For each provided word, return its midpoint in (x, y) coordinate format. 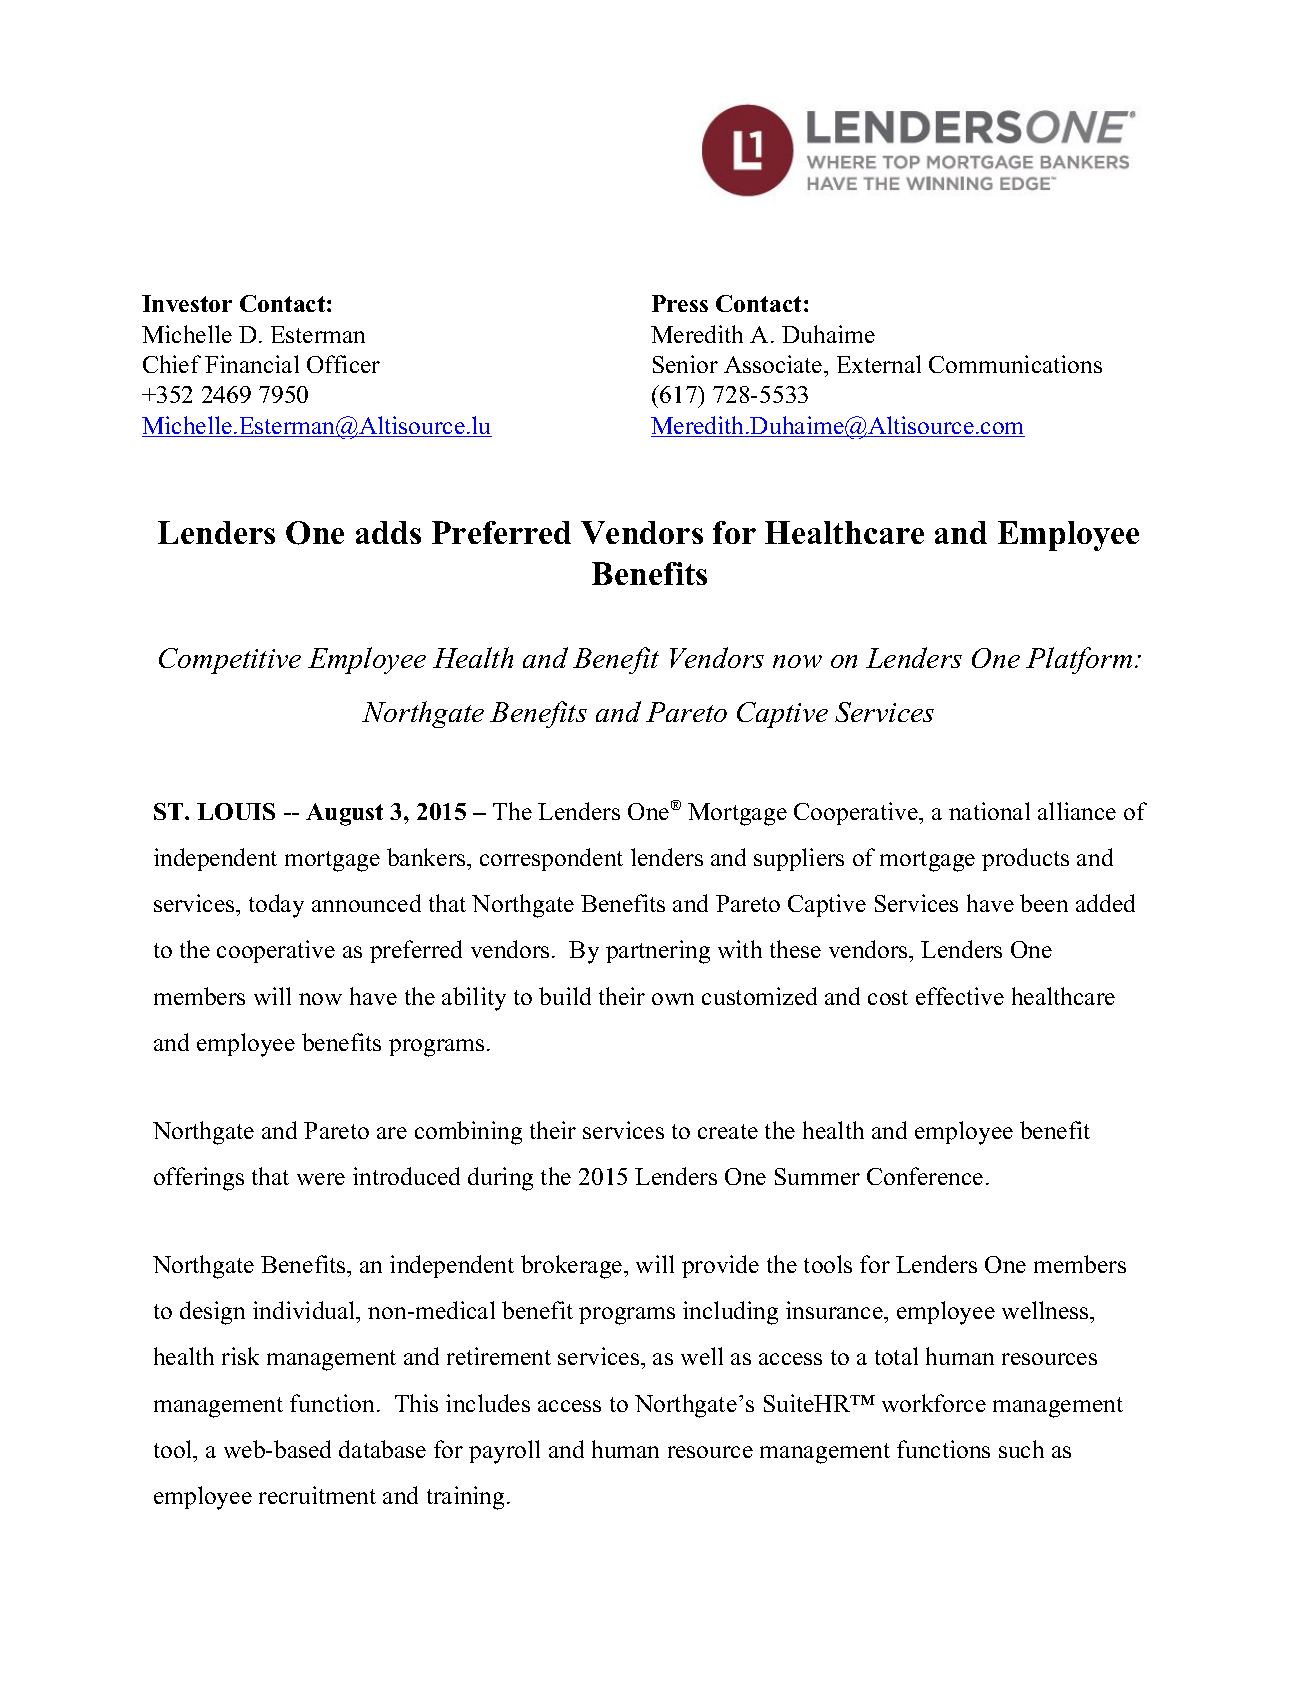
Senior (685, 364)
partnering (658, 952)
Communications (1015, 364)
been (1044, 903)
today (276, 906)
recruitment (317, 1495)
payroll (504, 1452)
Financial (252, 364)
